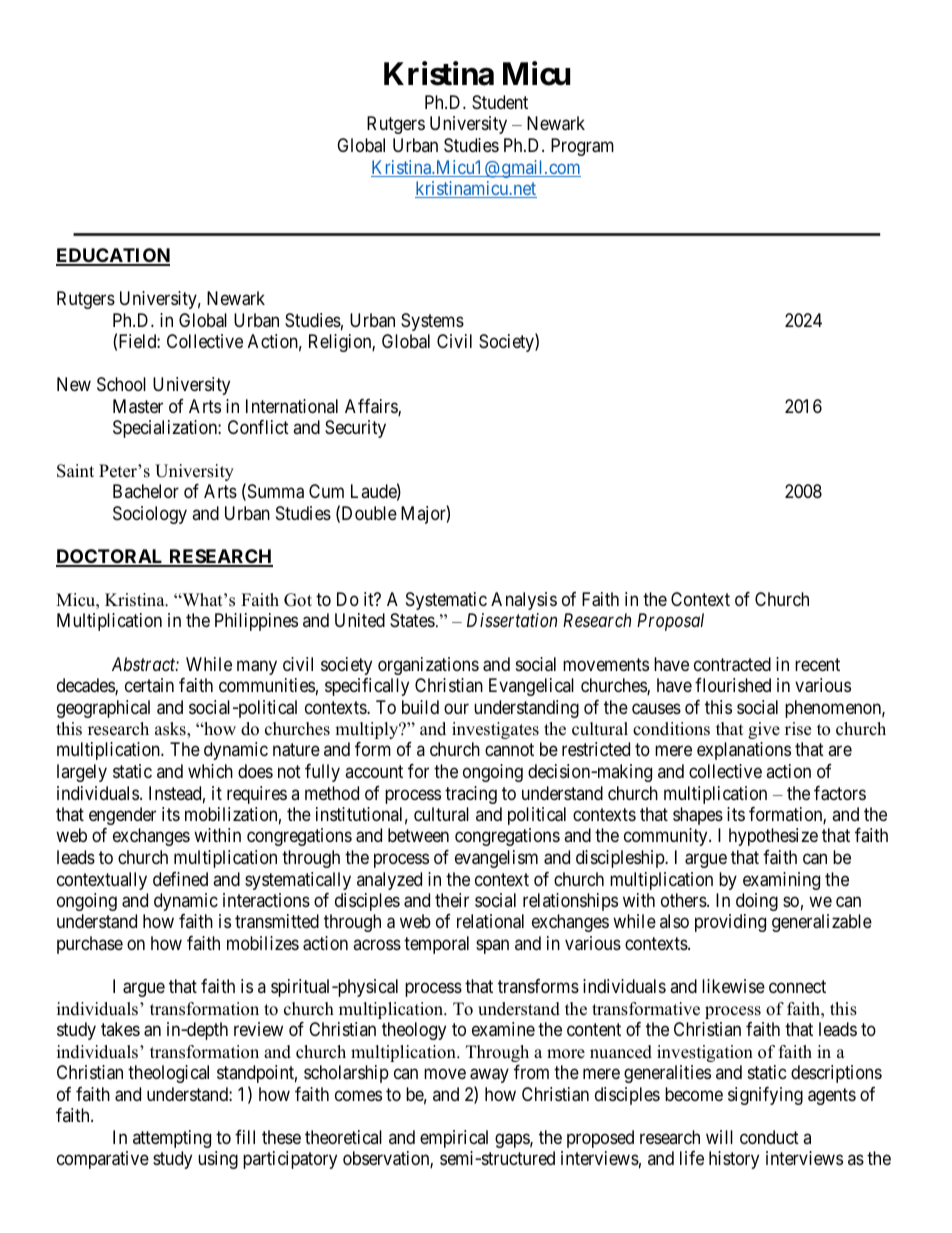  I want to click on States, so click(412, 620).
